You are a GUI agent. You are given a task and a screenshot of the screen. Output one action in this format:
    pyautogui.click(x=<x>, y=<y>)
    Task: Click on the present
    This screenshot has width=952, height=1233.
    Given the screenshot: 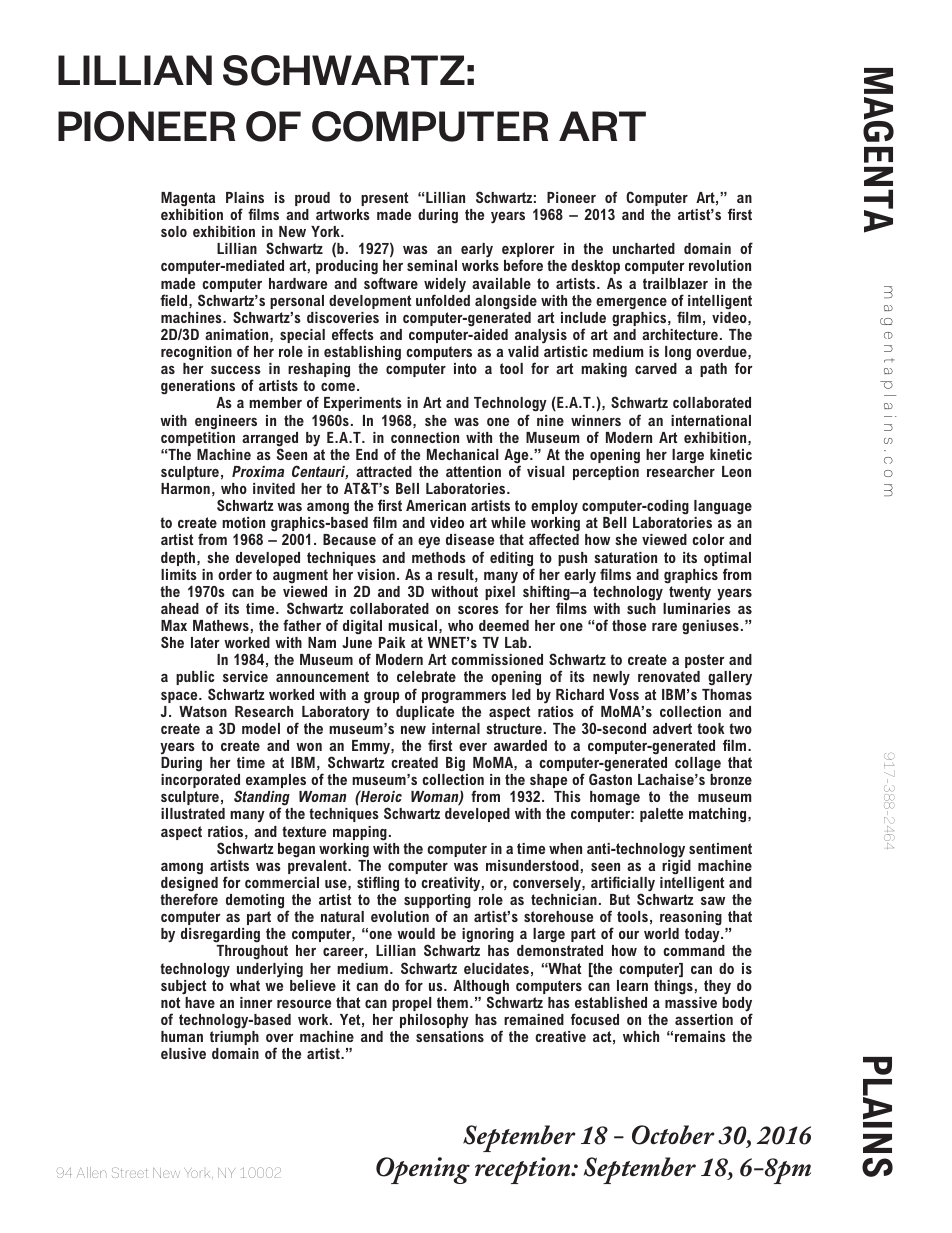 What is the action you would take?
    pyautogui.click(x=385, y=199)
